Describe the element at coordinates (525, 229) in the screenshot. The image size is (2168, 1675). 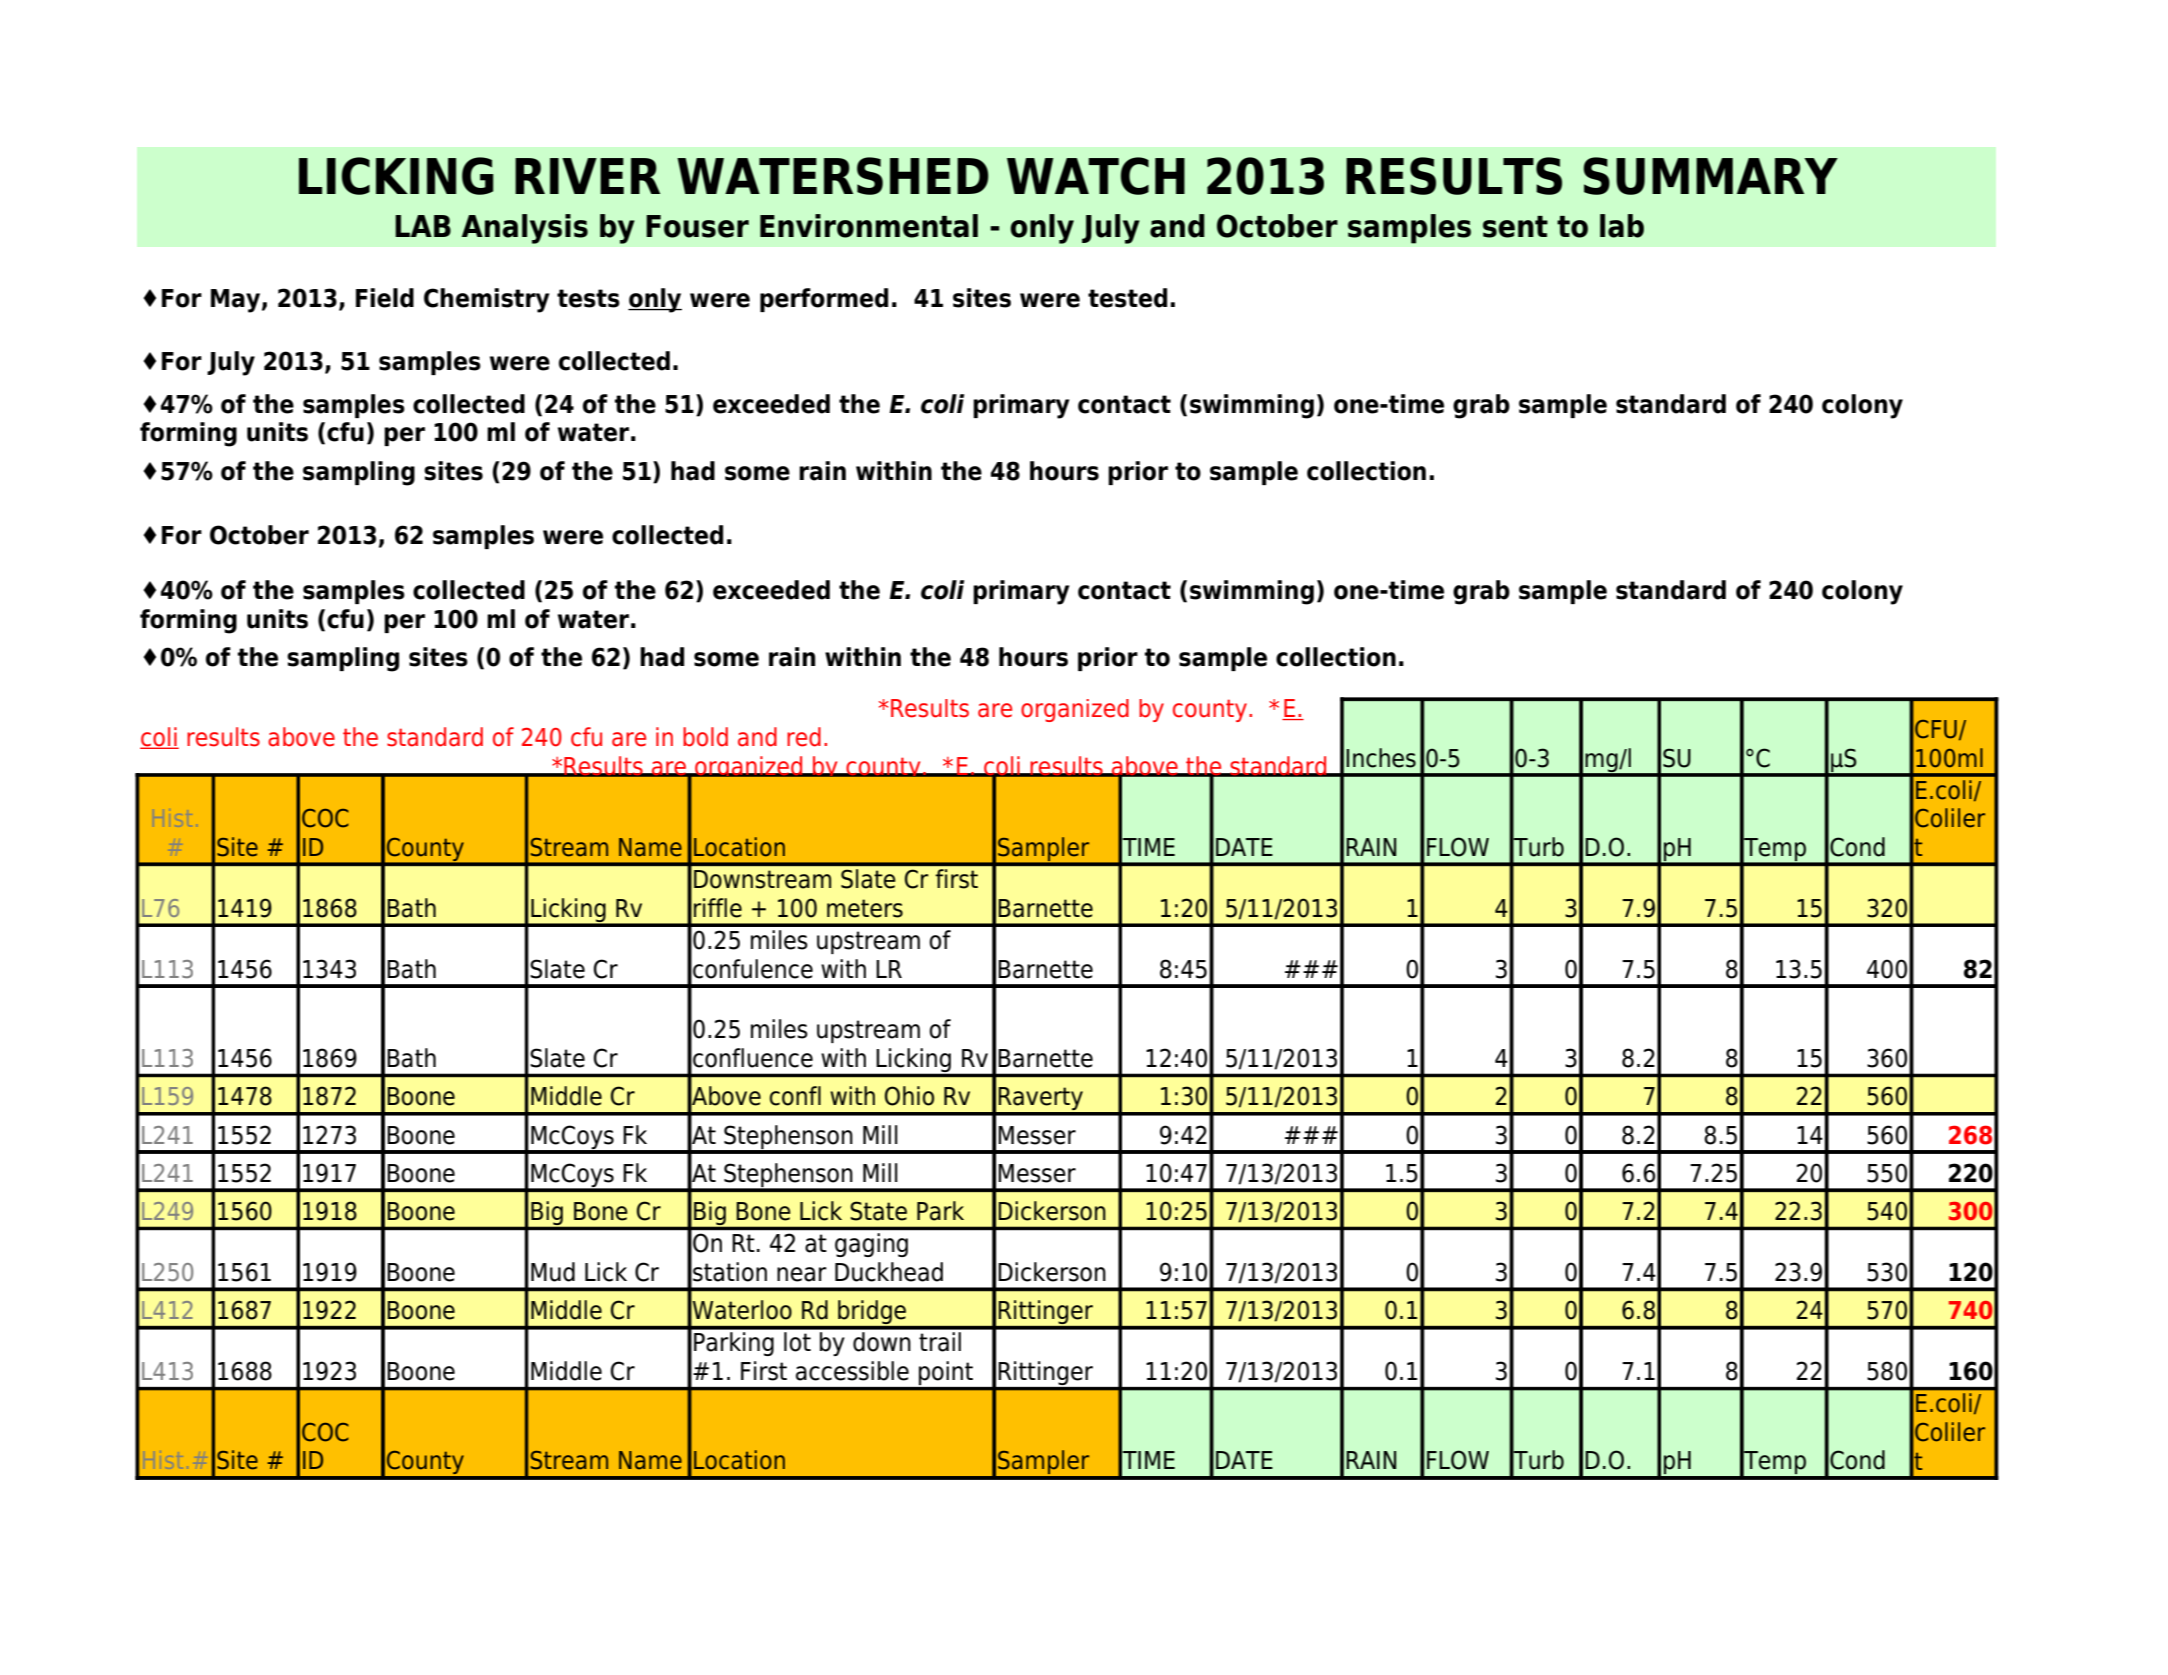
I see `Analysis` at that location.
